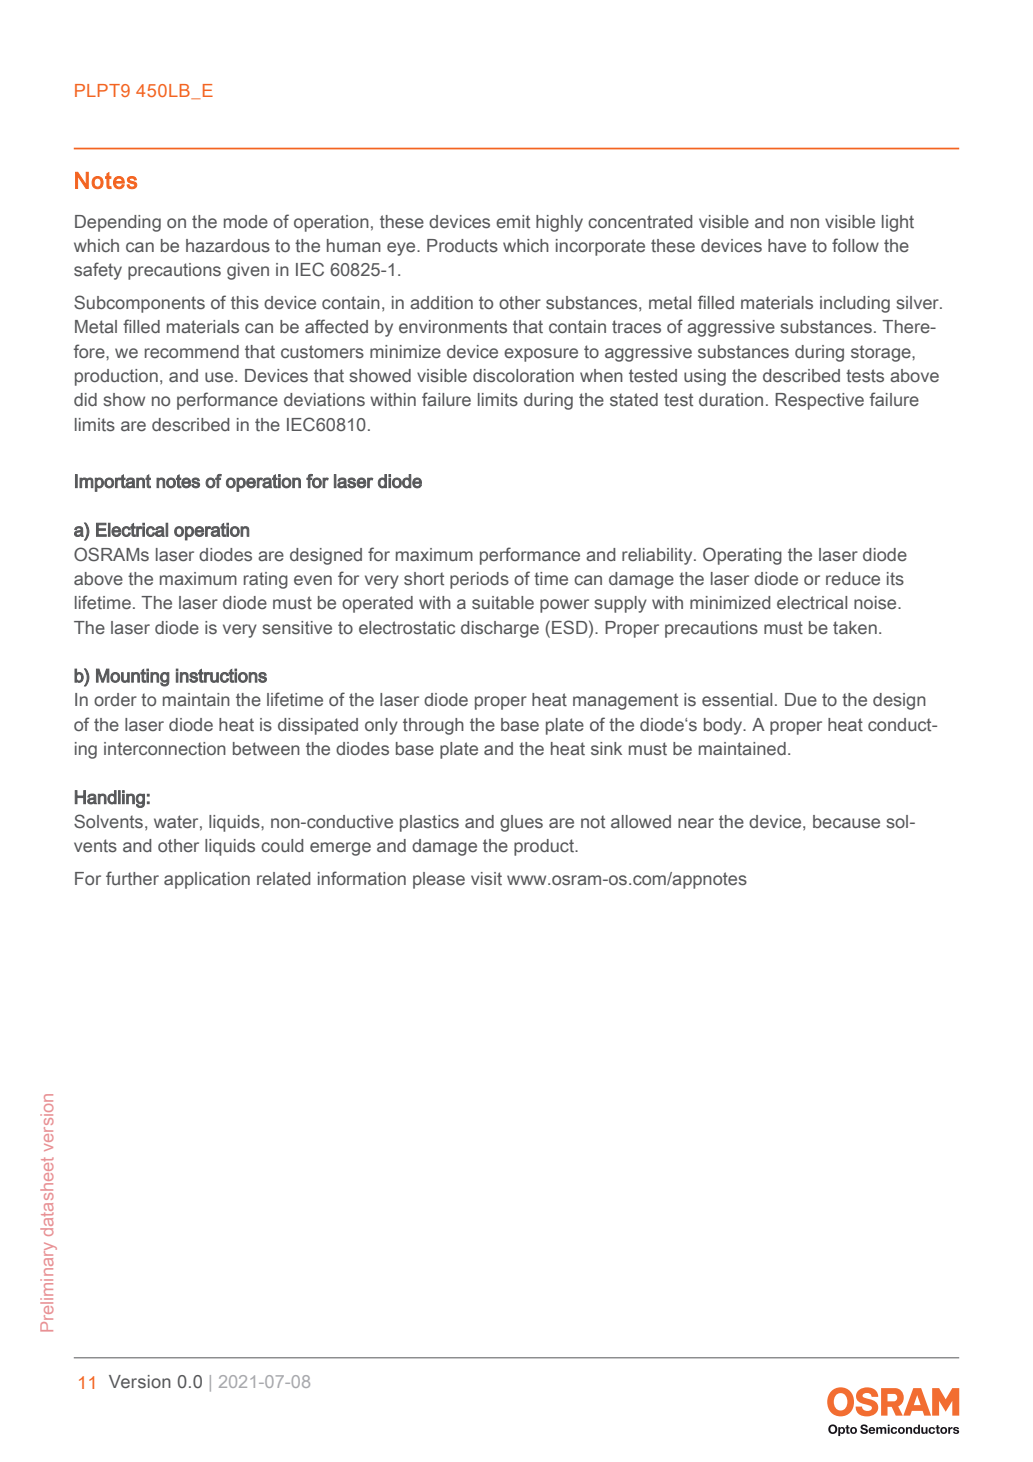  What do you see at coordinates (221, 675) in the image?
I see `instructions` at bounding box center [221, 675].
